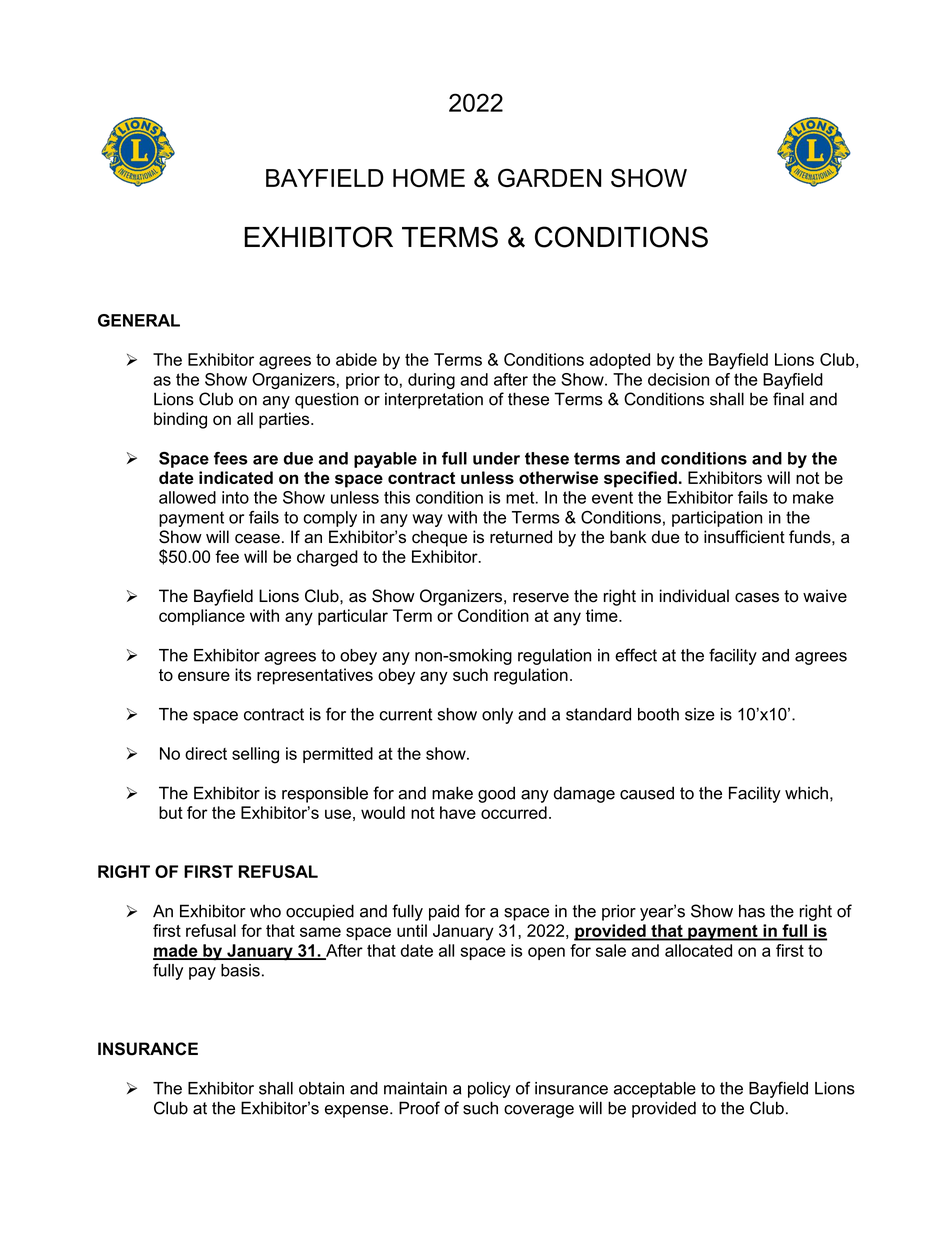  Describe the element at coordinates (139, 320) in the page. I see `GENERAL` at that location.
